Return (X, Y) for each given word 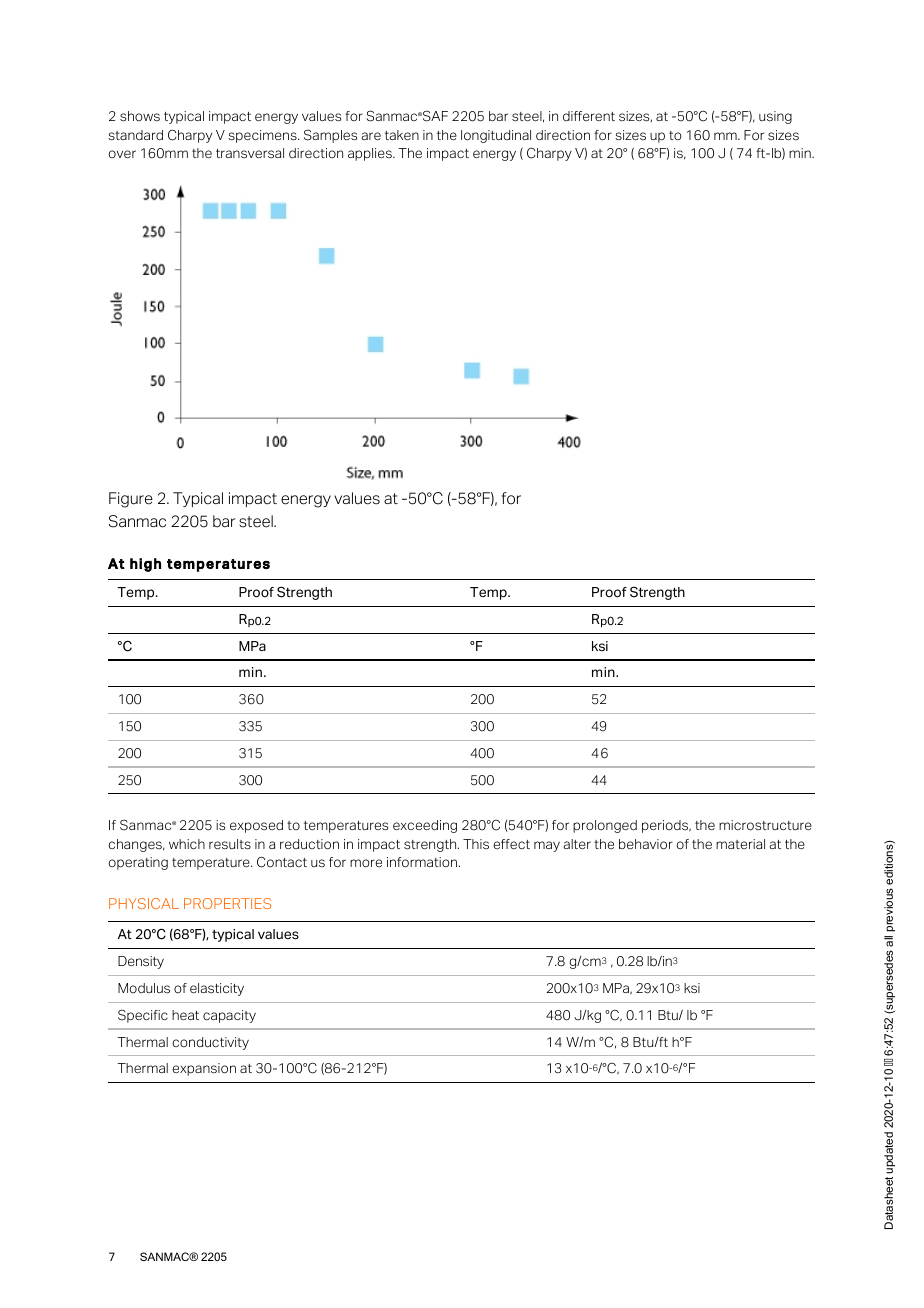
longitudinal (496, 136)
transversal (250, 153)
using (775, 117)
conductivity (210, 1043)
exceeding (425, 826)
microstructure (765, 825)
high (145, 565)
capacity (229, 1016)
